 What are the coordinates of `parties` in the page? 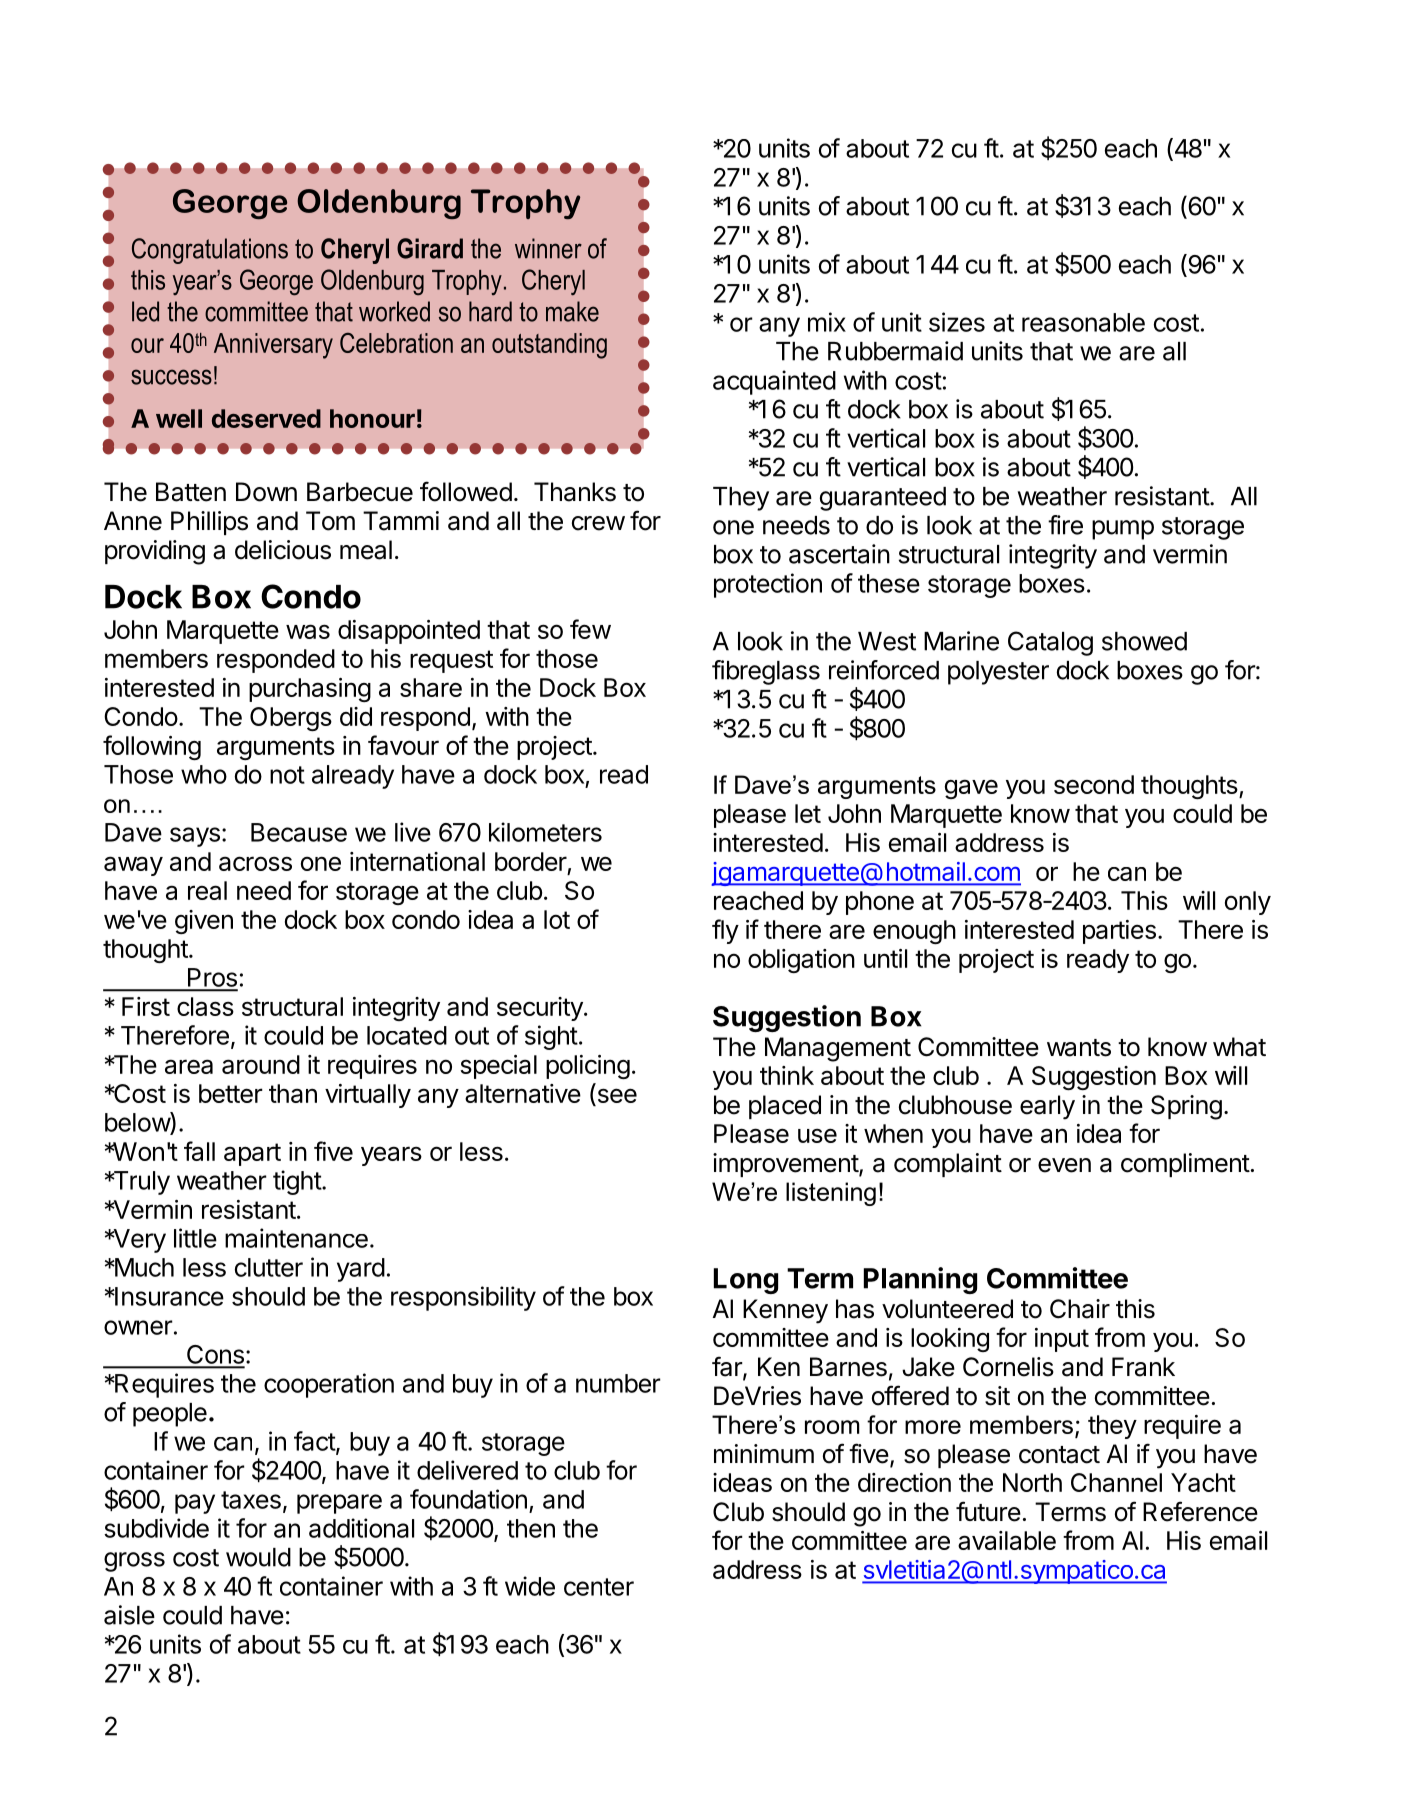 It's located at (1119, 932).
